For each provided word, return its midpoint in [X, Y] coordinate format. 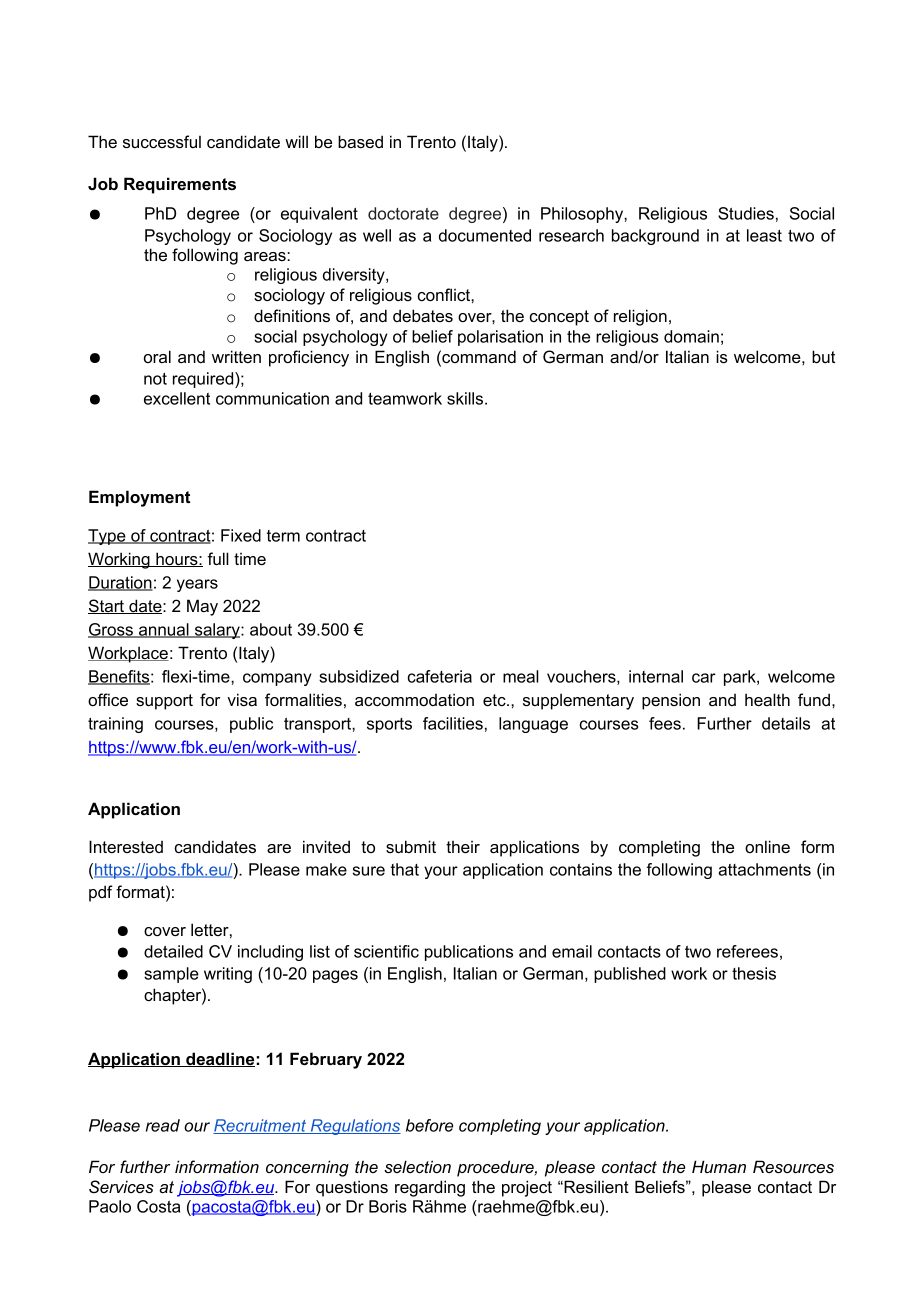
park [741, 678]
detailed [173, 951]
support [164, 702]
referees [747, 951]
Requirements [180, 185]
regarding [430, 1188]
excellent [177, 398]
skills [466, 398]
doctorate [403, 213]
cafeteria [440, 676]
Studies [746, 213]
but [823, 356]
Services [121, 1186]
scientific [386, 951]
